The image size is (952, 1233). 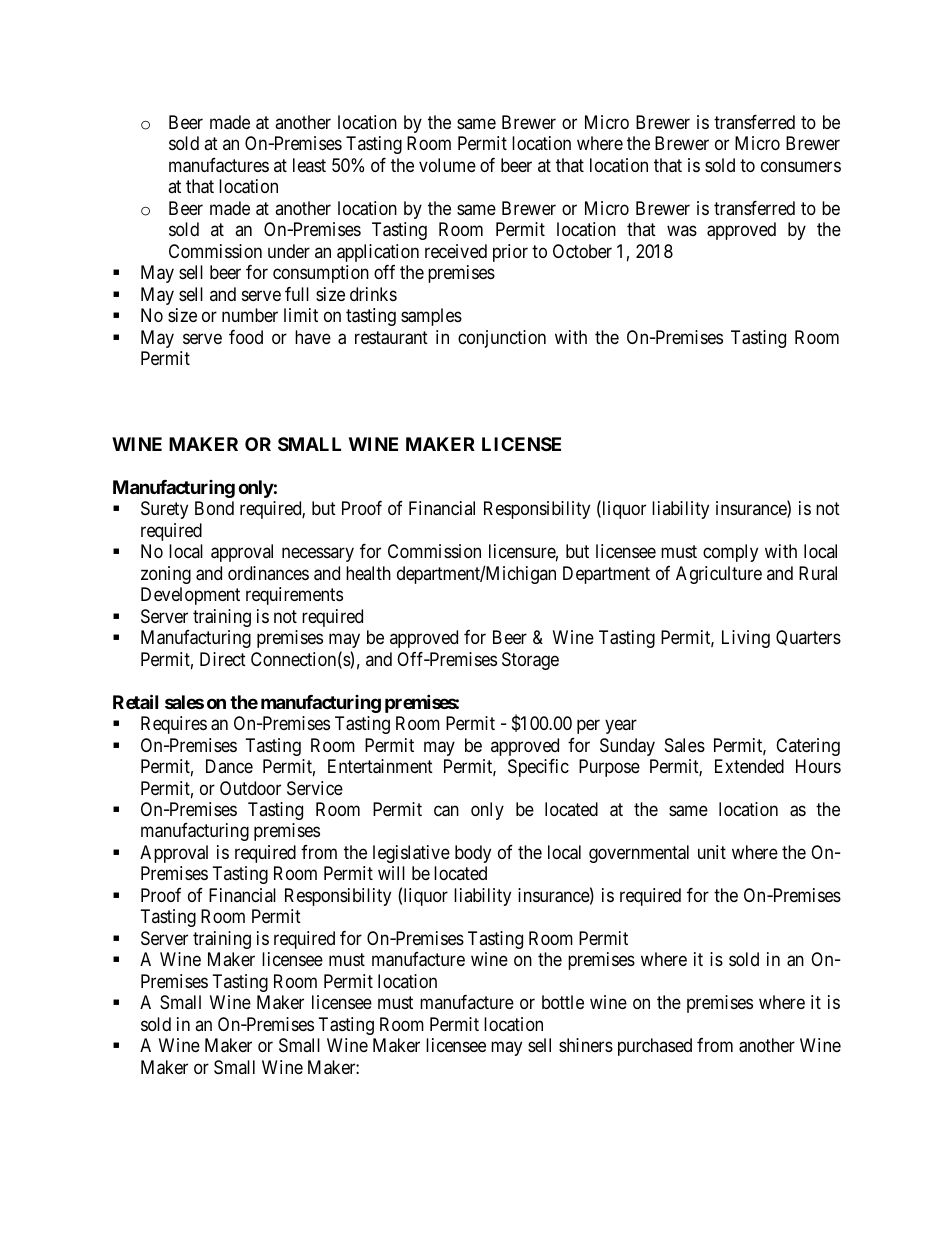 I want to click on bottle, so click(x=563, y=1002).
